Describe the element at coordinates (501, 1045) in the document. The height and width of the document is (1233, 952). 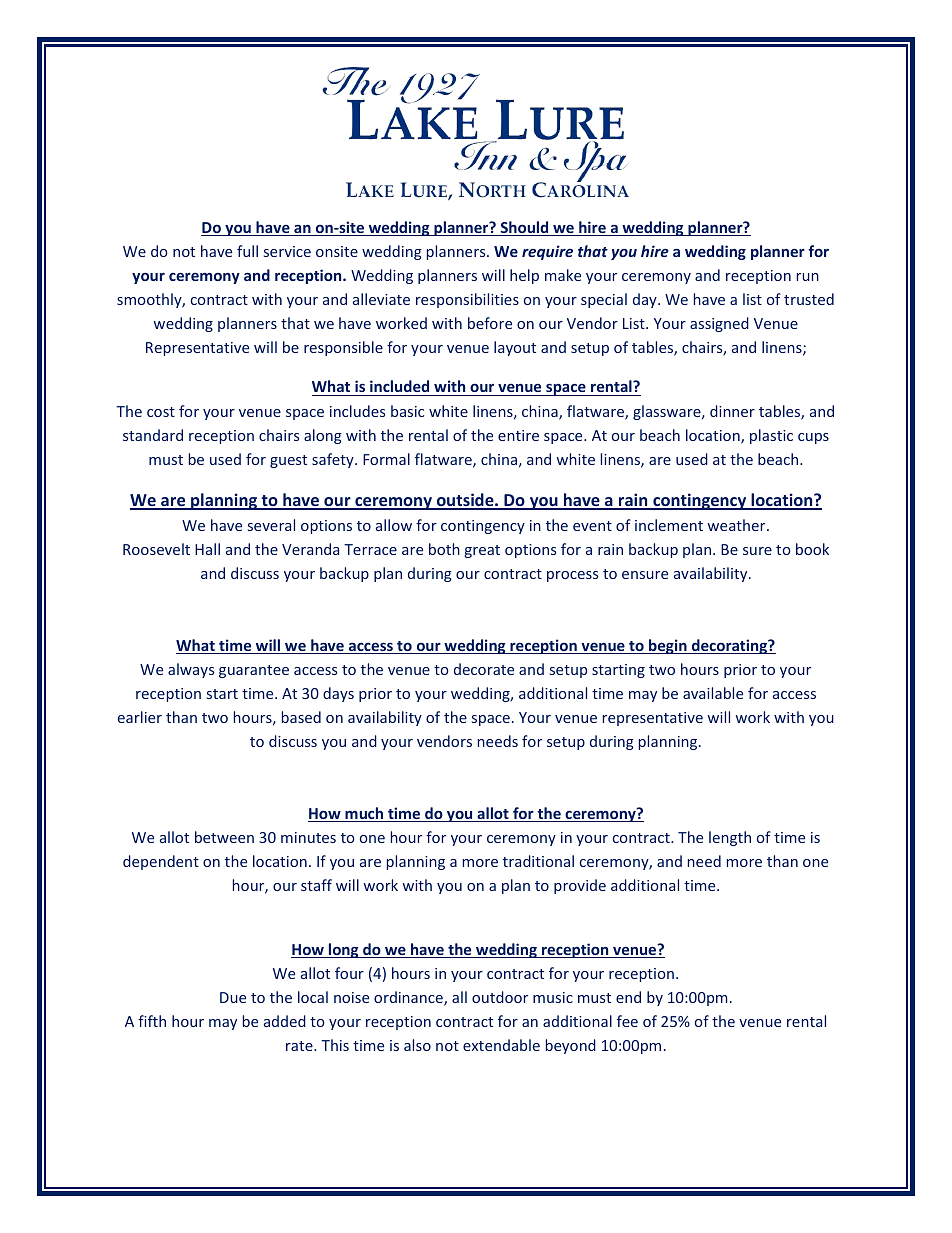
I see `extendable` at that location.
